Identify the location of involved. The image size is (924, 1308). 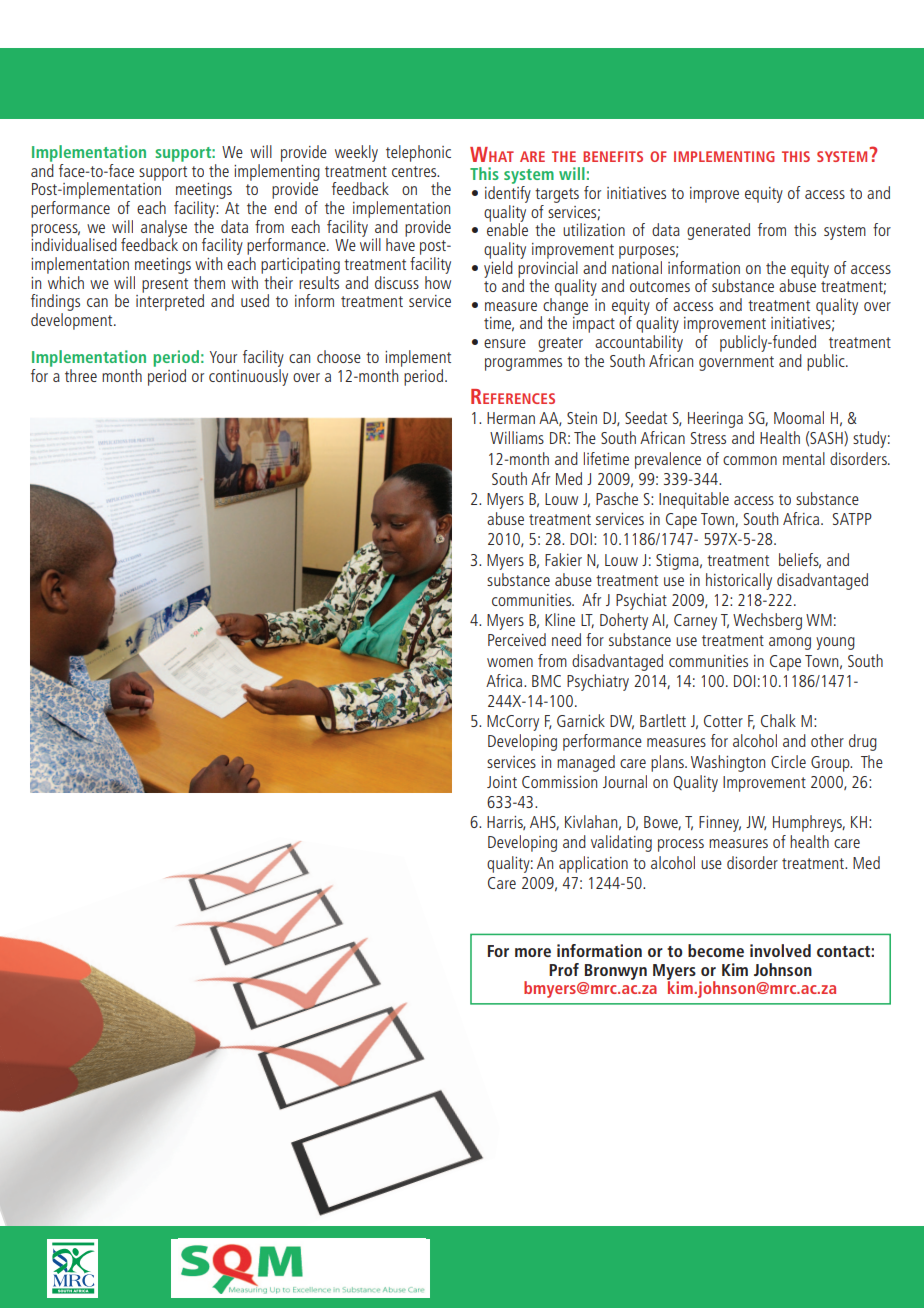
(780, 950).
